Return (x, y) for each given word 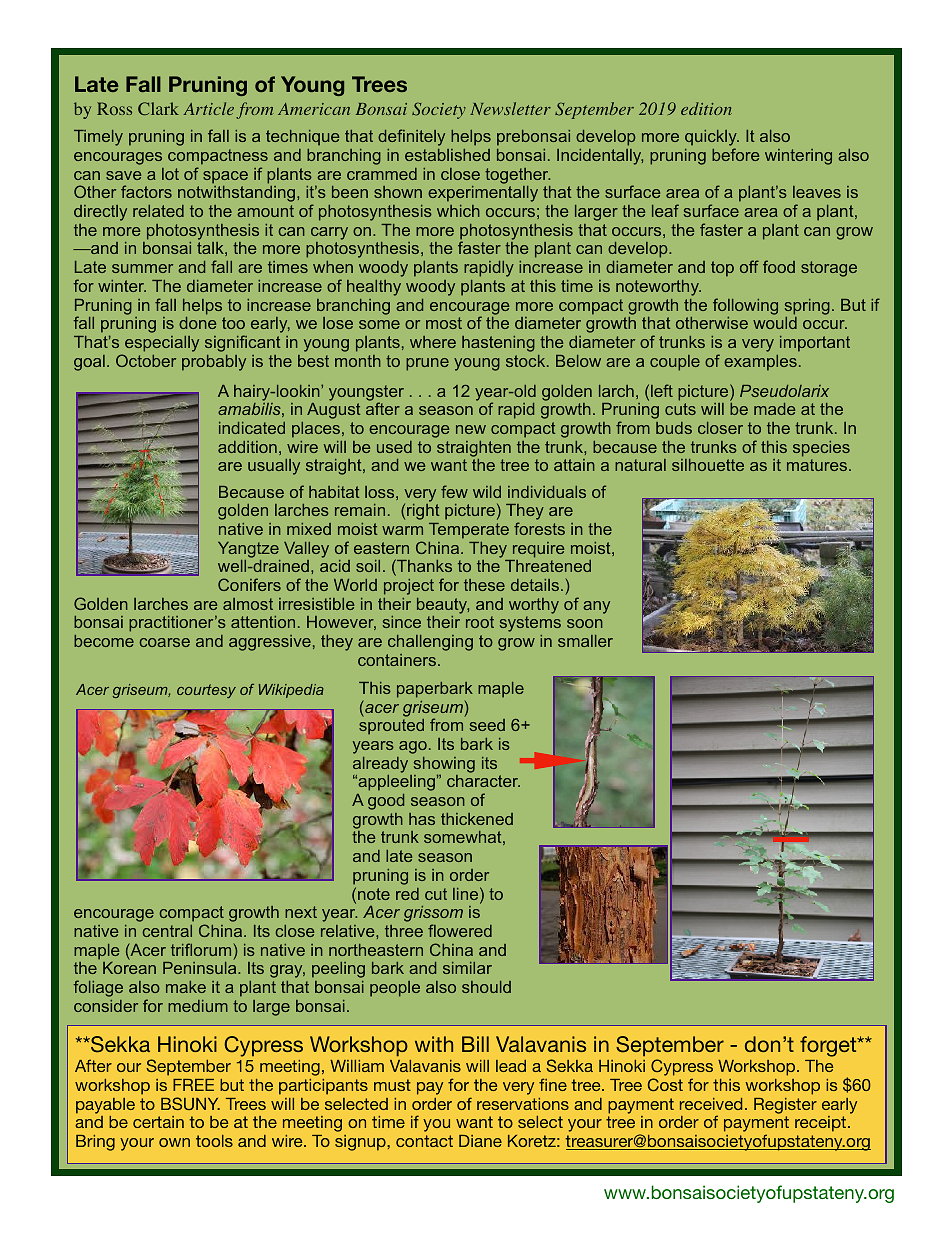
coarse (164, 642)
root (480, 622)
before (735, 154)
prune (427, 364)
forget (829, 1046)
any (596, 607)
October (146, 360)
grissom (433, 915)
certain (158, 1122)
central (167, 931)
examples (760, 363)
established (447, 155)
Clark (158, 108)
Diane (480, 1141)
